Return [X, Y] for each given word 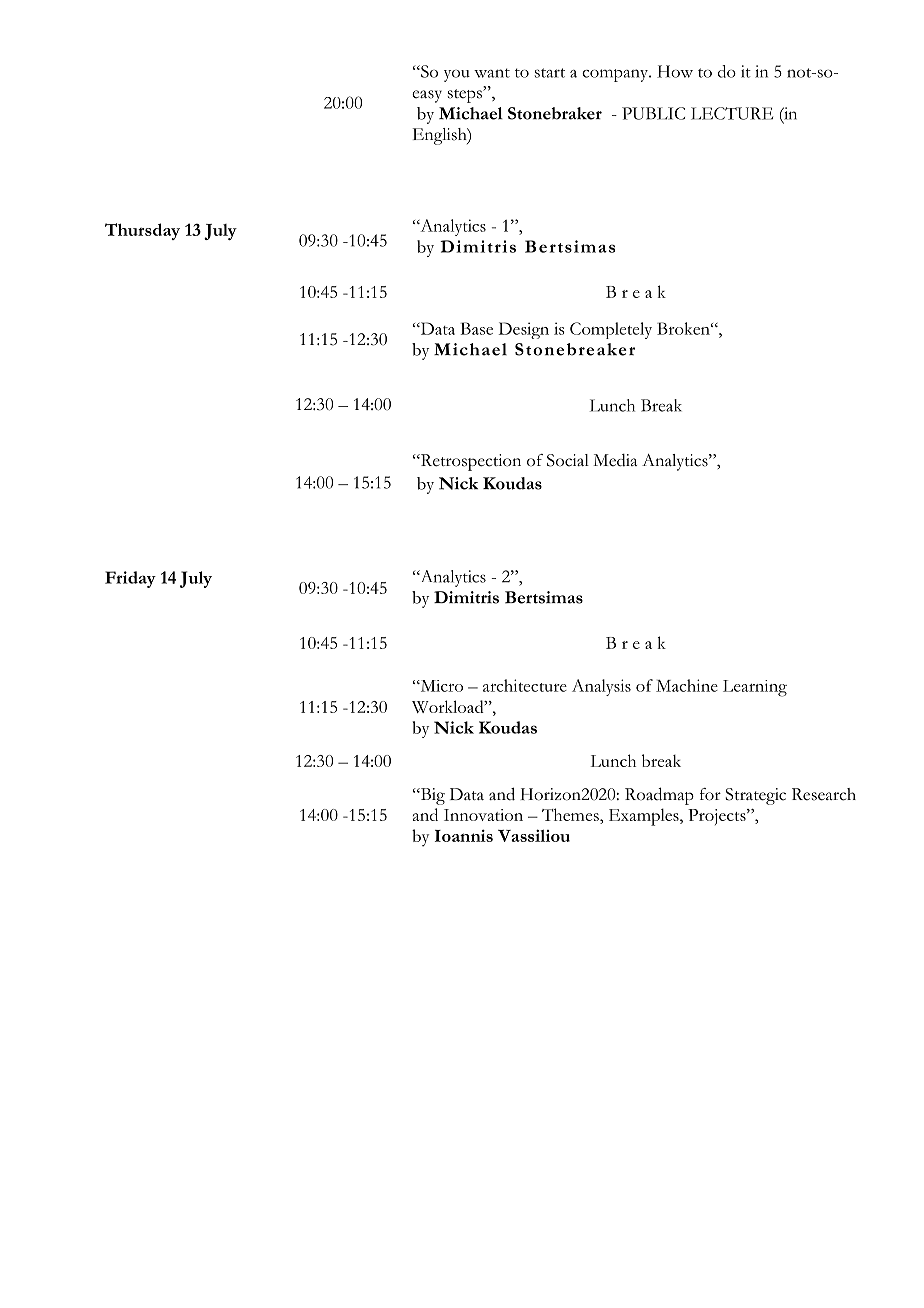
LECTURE [732, 113]
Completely [611, 330]
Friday [130, 579]
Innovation [483, 815]
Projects [718, 817]
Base [476, 328]
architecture [525, 685]
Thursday [142, 231]
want [492, 73]
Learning [755, 688]
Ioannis [464, 835]
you [457, 76]
